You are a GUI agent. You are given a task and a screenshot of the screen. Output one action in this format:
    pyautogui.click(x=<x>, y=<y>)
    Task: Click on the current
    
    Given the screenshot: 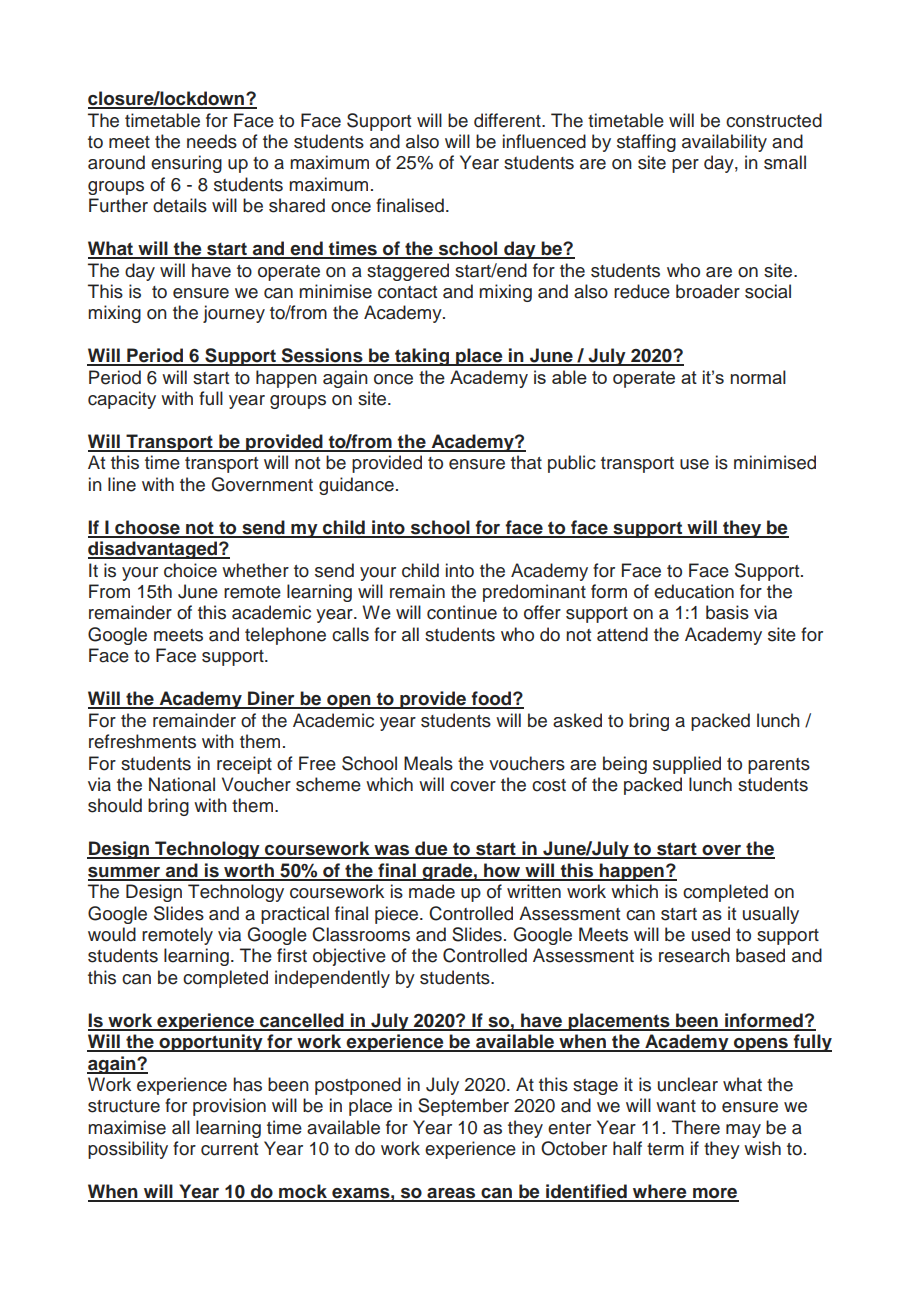 What is the action you would take?
    pyautogui.click(x=229, y=1149)
